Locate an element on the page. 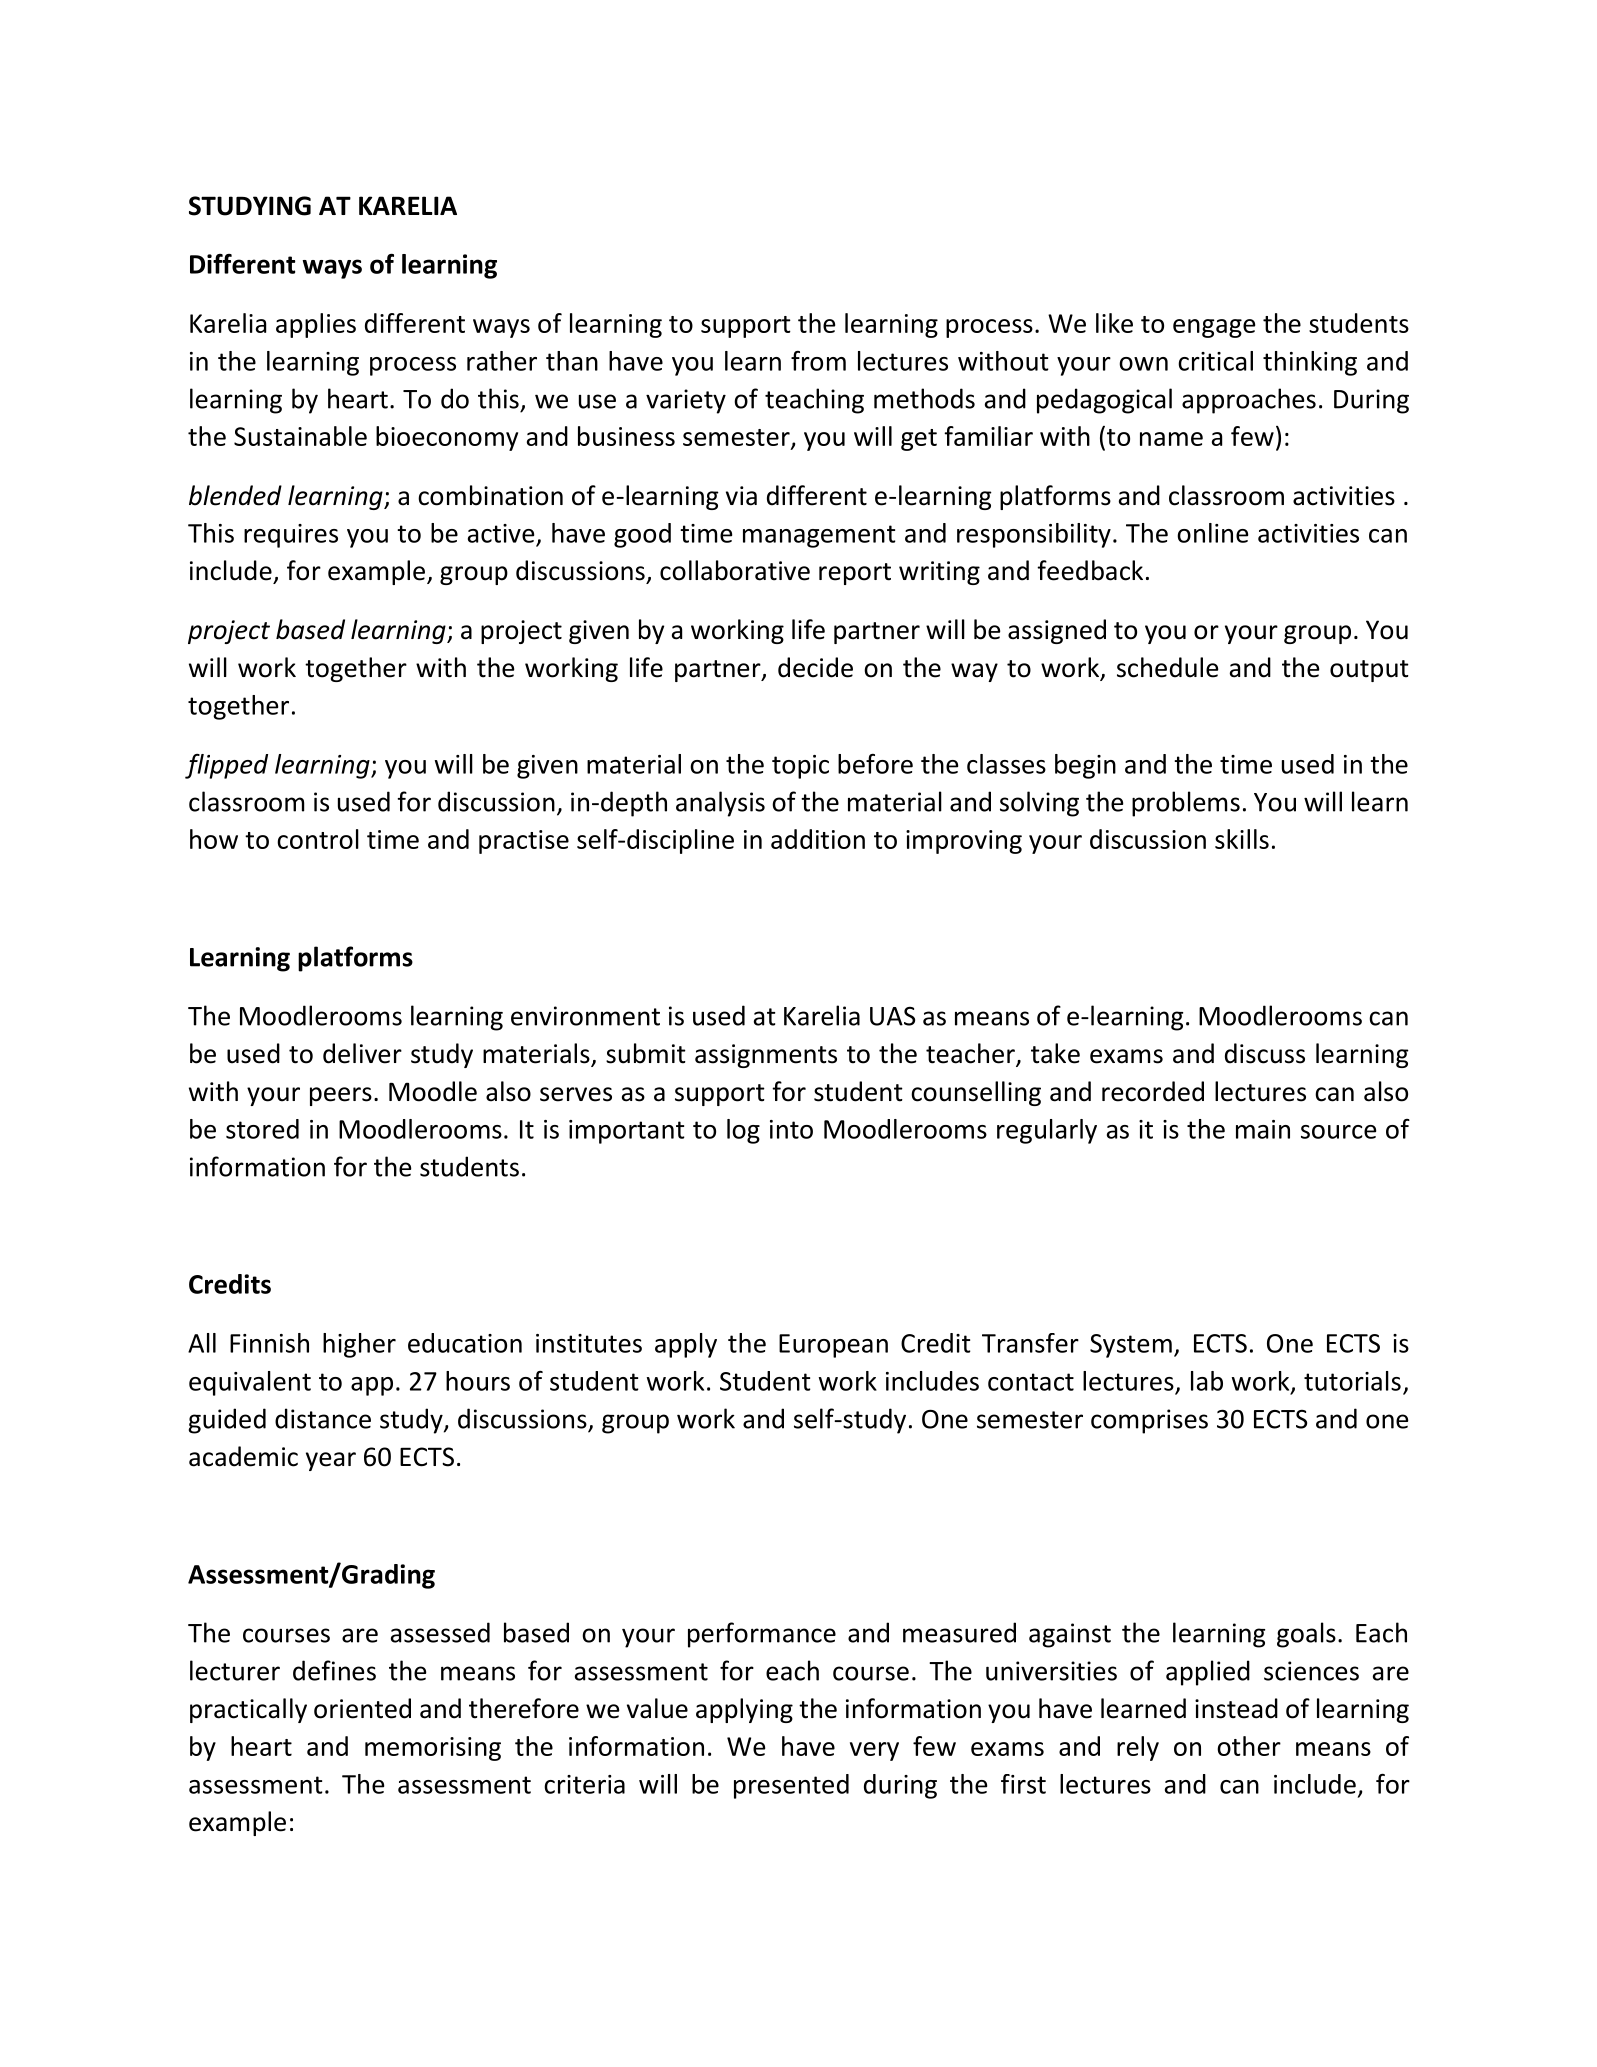  recorded is located at coordinates (1153, 1091).
